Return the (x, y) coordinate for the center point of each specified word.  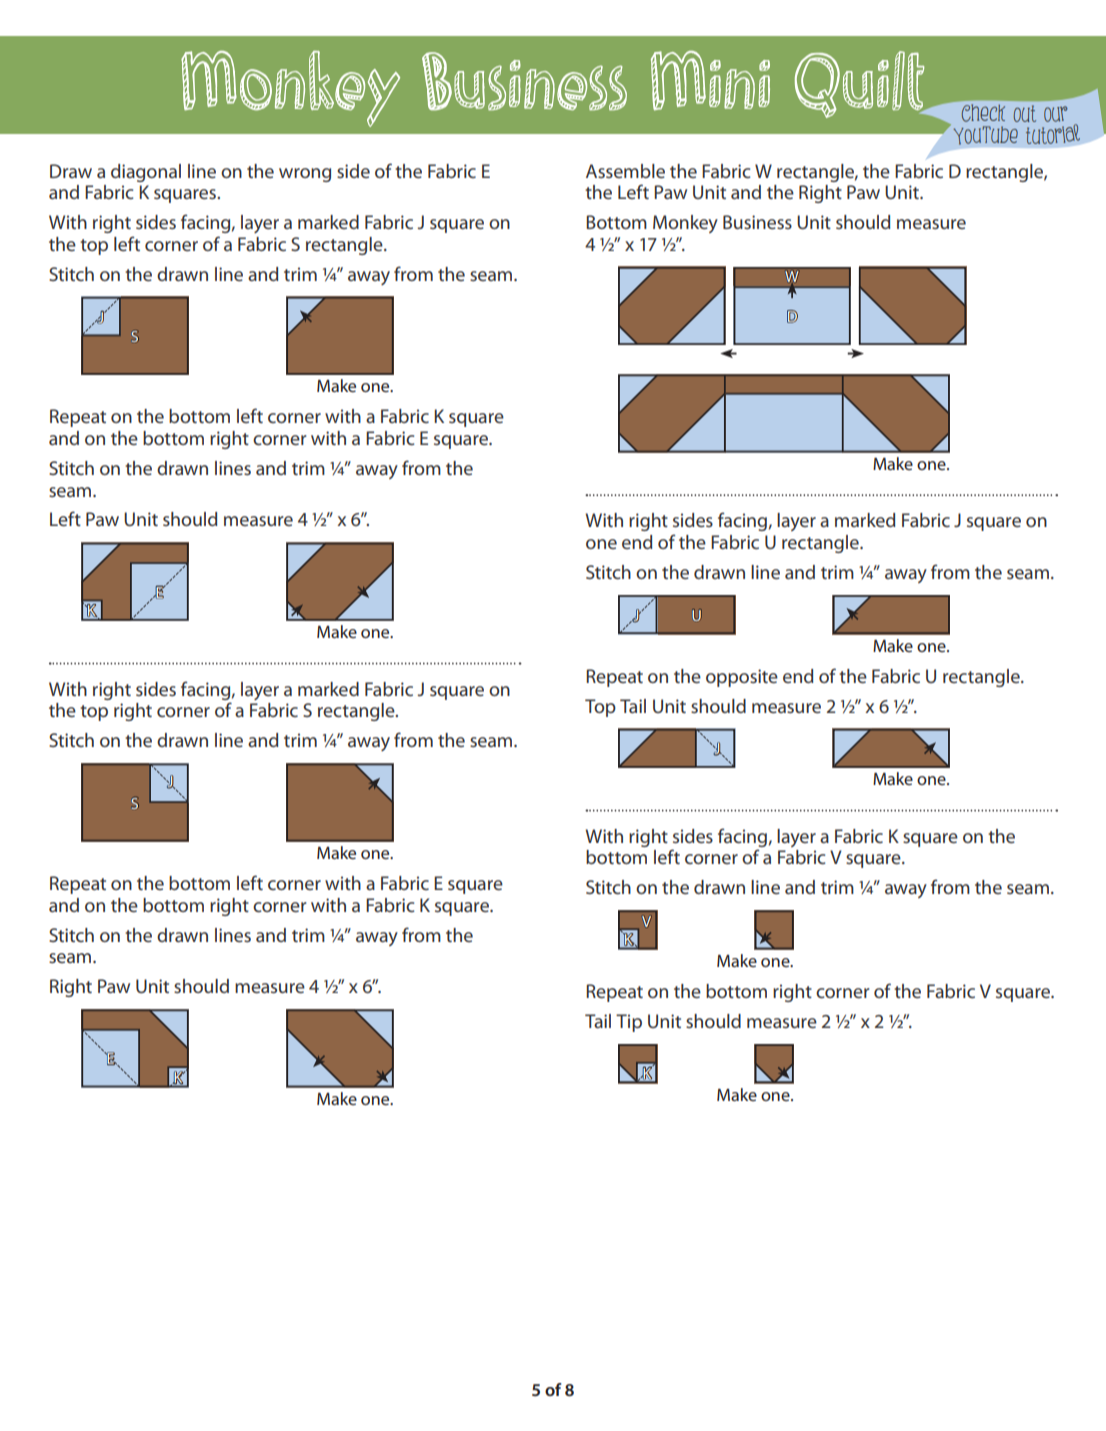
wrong (305, 175)
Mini (710, 80)
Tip (629, 1023)
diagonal (146, 173)
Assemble (625, 171)
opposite (742, 678)
